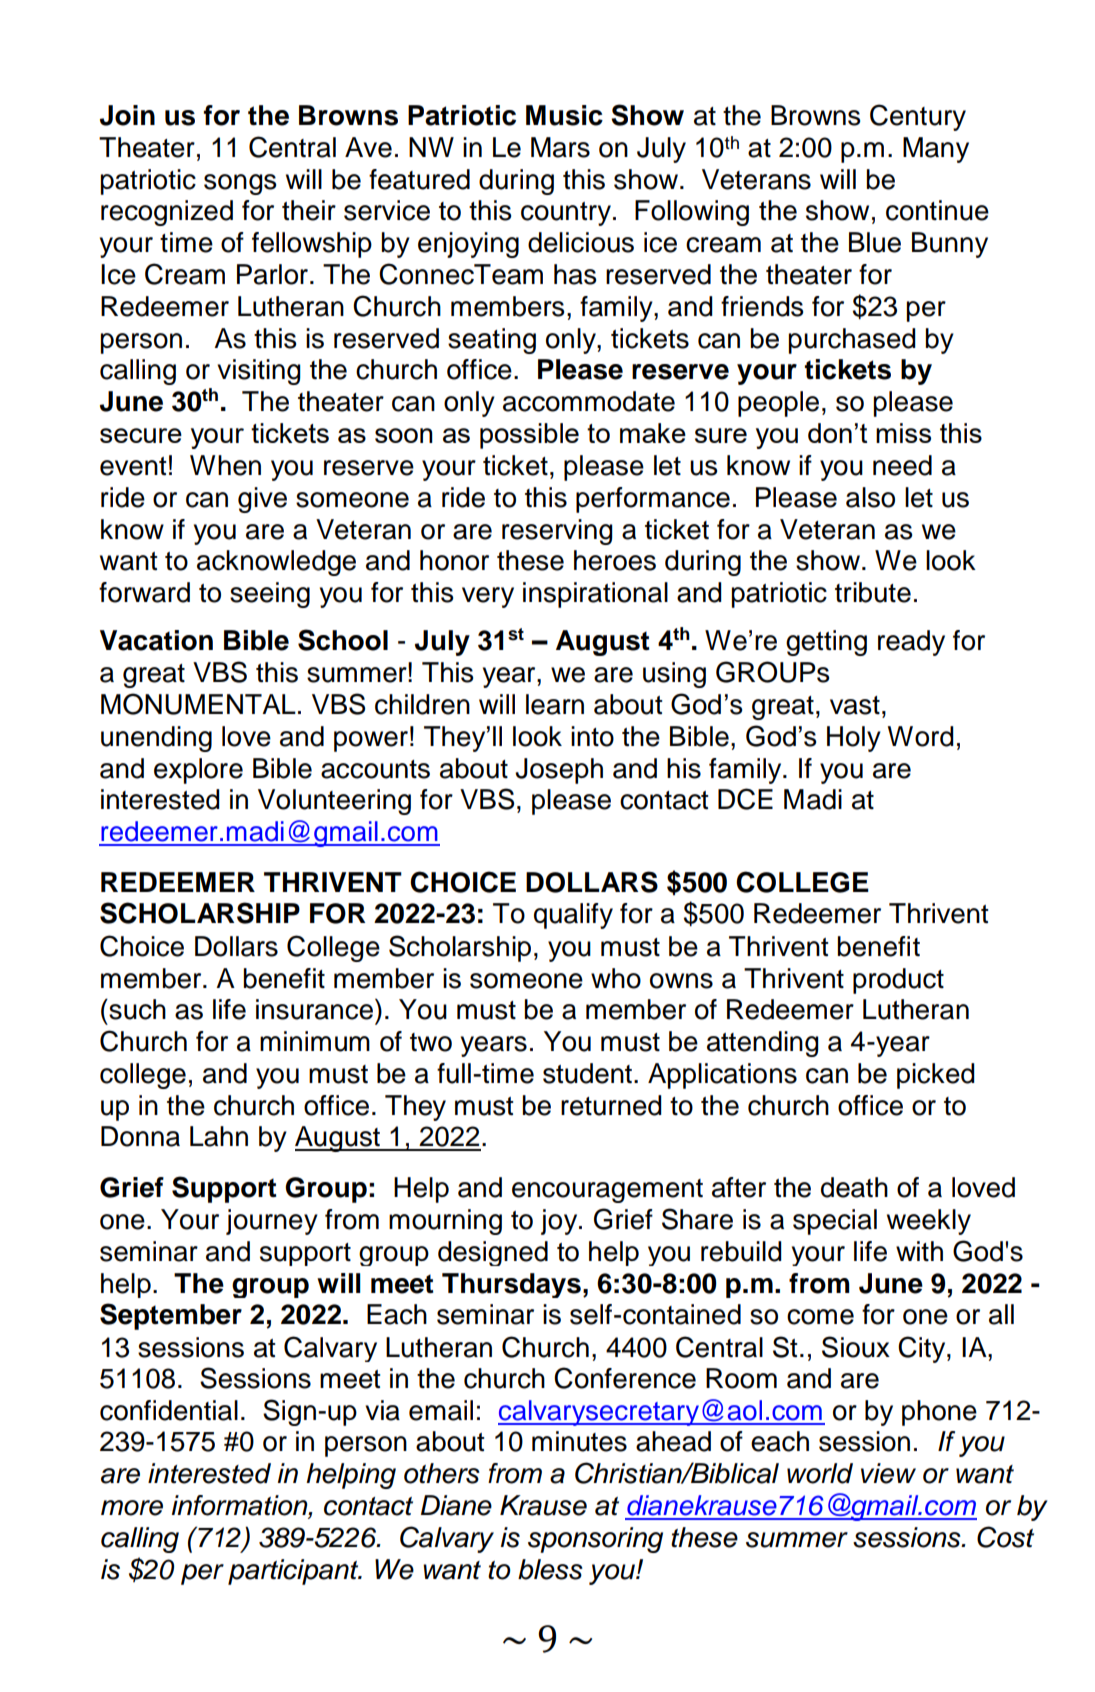 The height and width of the document is (1692, 1095). What do you see at coordinates (921, 736) in the document?
I see `Word` at bounding box center [921, 736].
